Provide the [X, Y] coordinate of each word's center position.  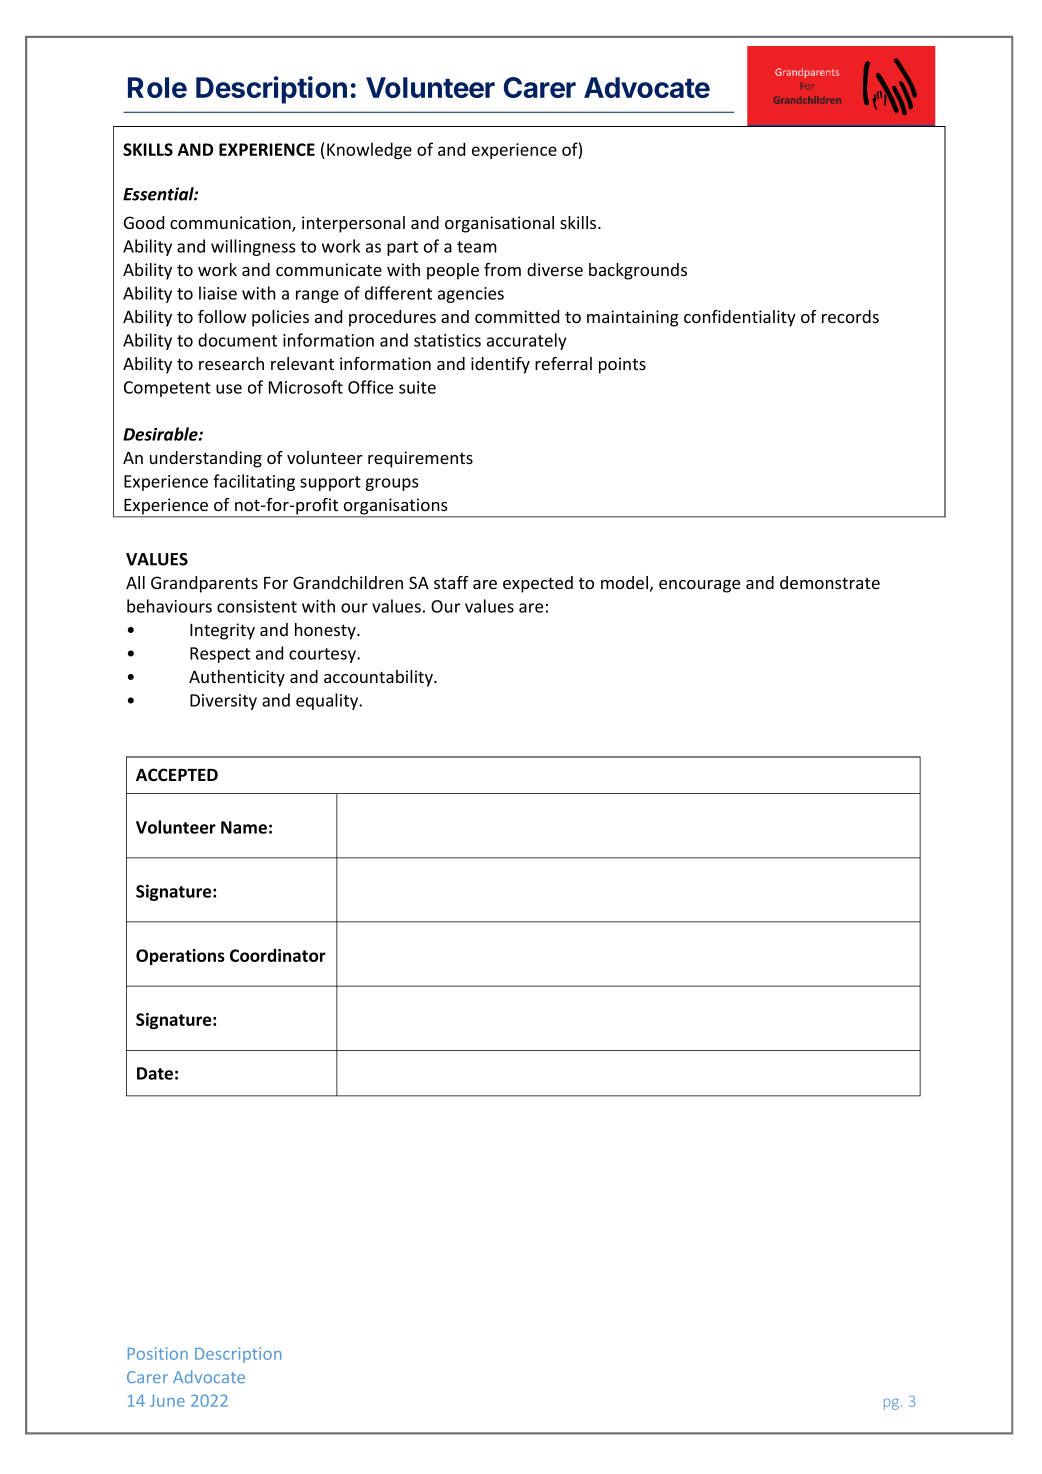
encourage [699, 586]
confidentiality [740, 318]
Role [157, 87]
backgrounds [638, 271]
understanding [206, 459]
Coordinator [278, 955]
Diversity [223, 702]
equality [328, 701]
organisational [499, 224]
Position [158, 1353]
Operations [180, 957]
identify [500, 365]
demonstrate [830, 582]
